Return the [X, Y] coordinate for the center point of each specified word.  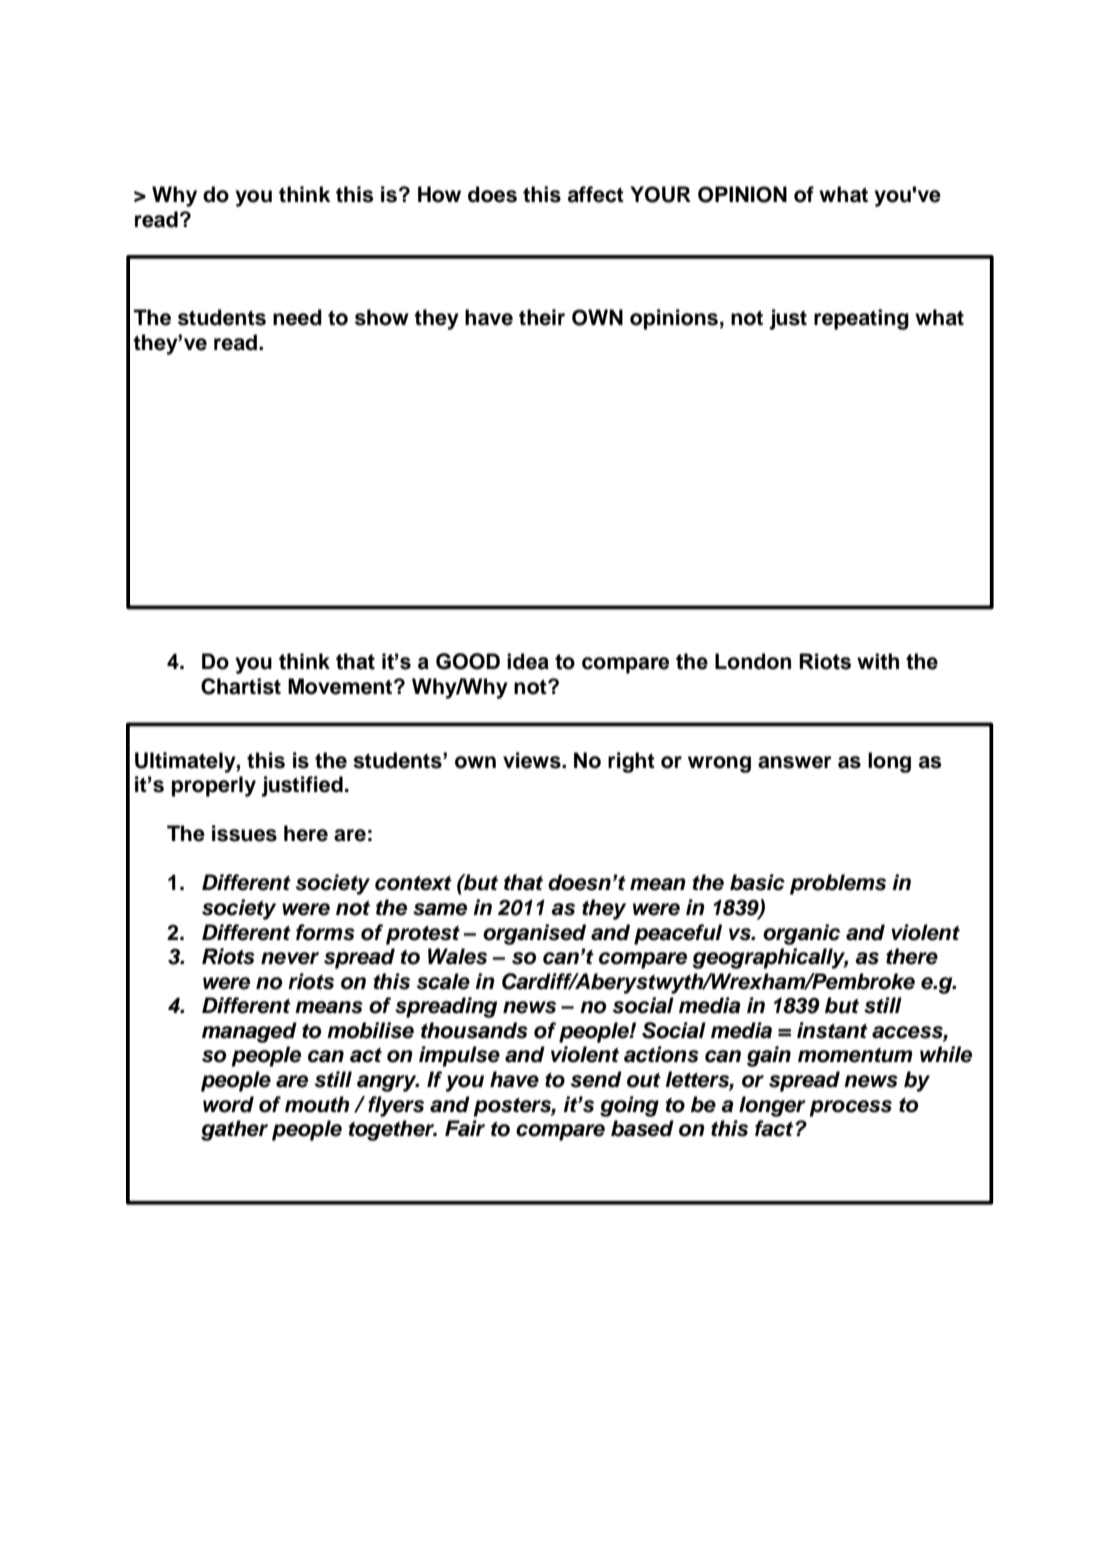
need [297, 317]
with [878, 661]
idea [528, 661]
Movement [341, 686]
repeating [861, 319]
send [596, 1079]
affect [596, 194]
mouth [317, 1104]
